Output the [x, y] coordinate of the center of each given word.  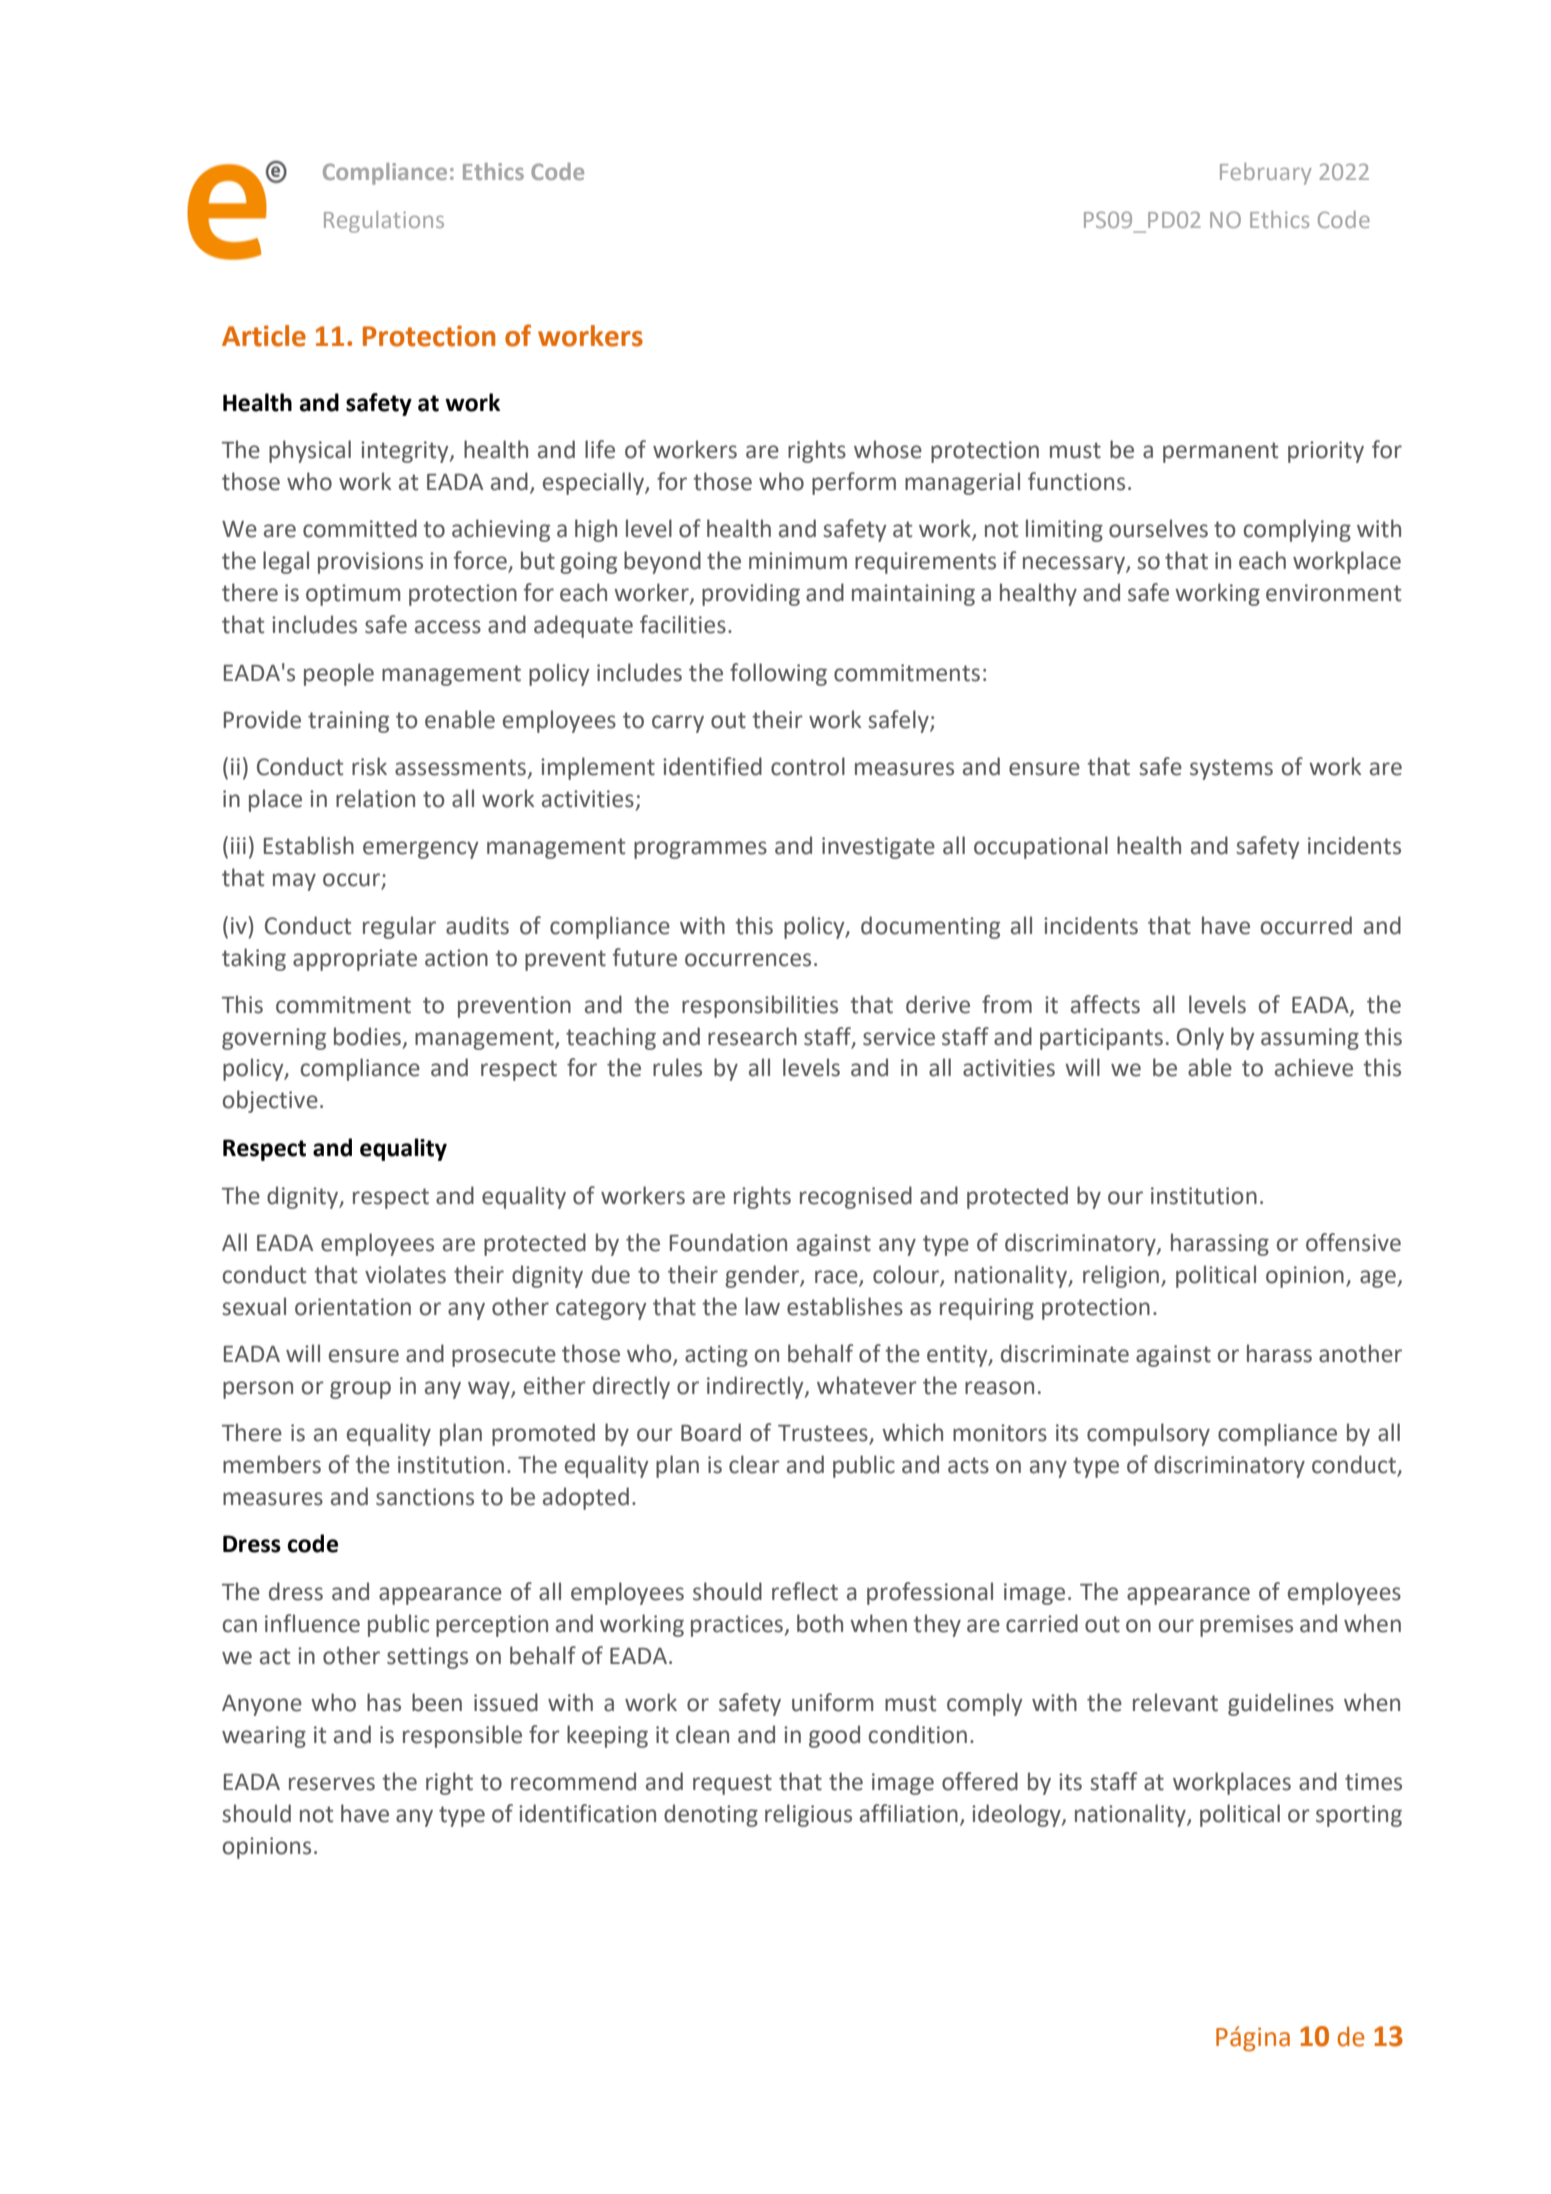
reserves [332, 1784]
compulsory [1148, 1434]
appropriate [355, 960]
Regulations [384, 222]
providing [751, 594]
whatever [867, 1385]
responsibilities [760, 1006]
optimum [353, 595]
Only [1200, 1038]
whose [888, 449]
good [834, 1736]
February [1266, 174]
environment [1333, 593]
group [360, 1390]
